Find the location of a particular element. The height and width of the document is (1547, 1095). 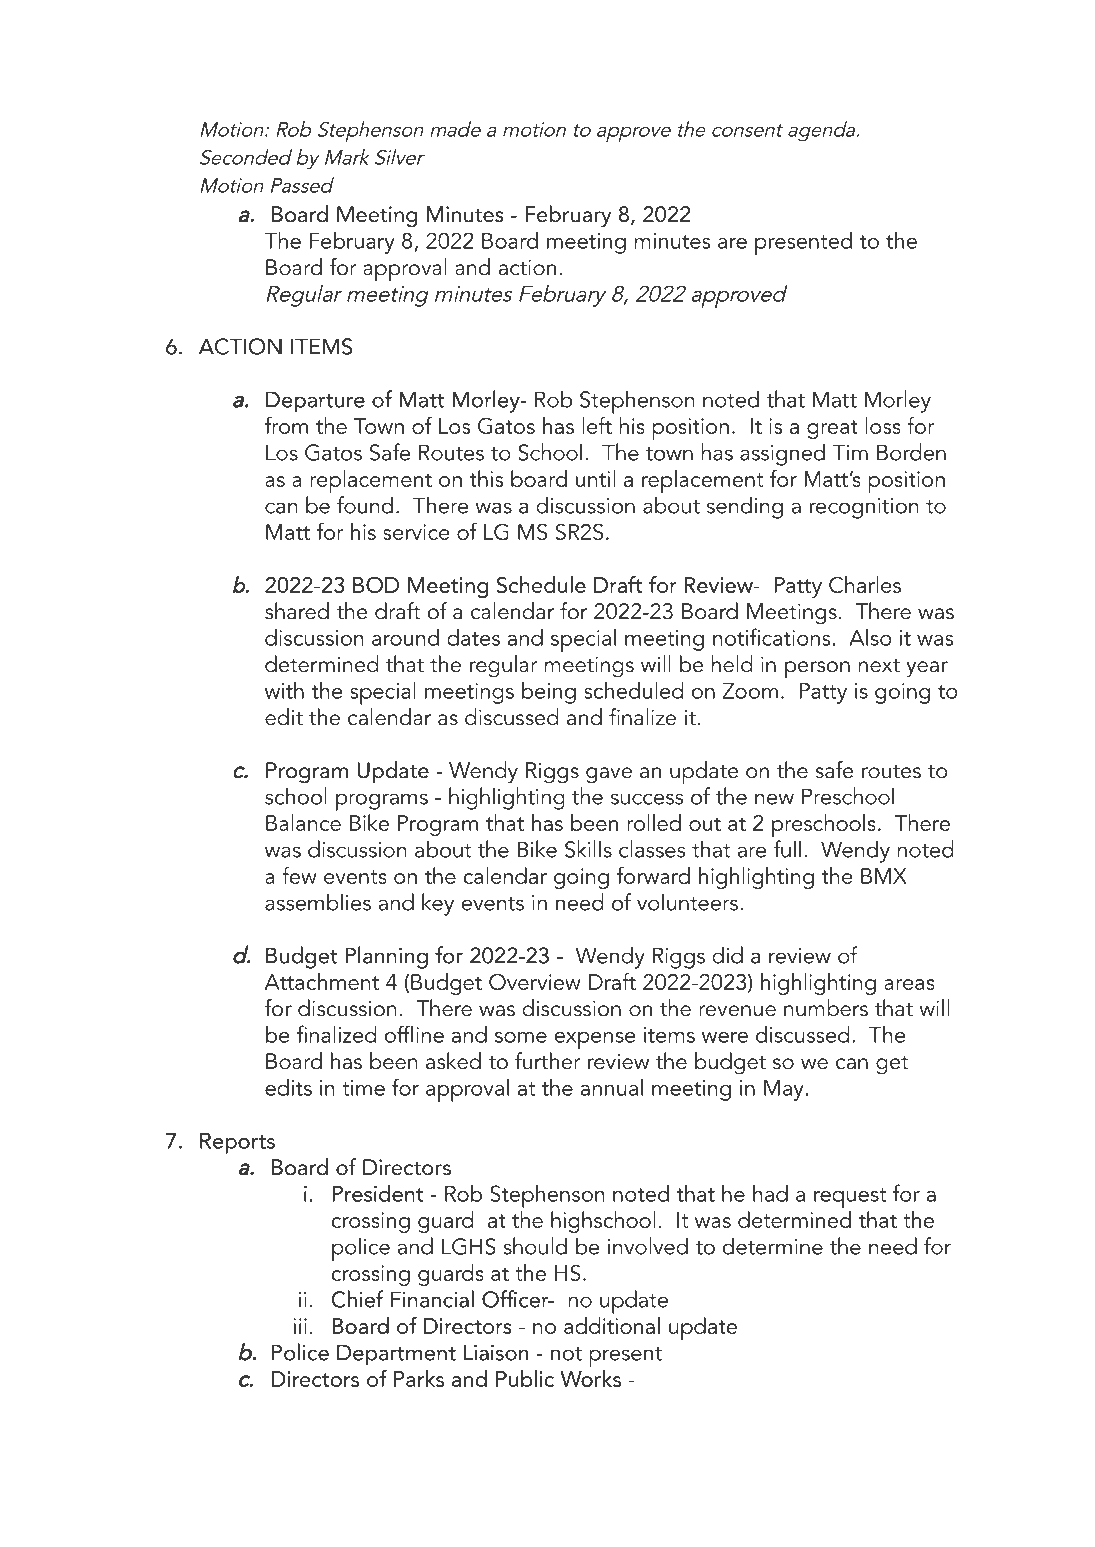

person is located at coordinates (817, 670).
